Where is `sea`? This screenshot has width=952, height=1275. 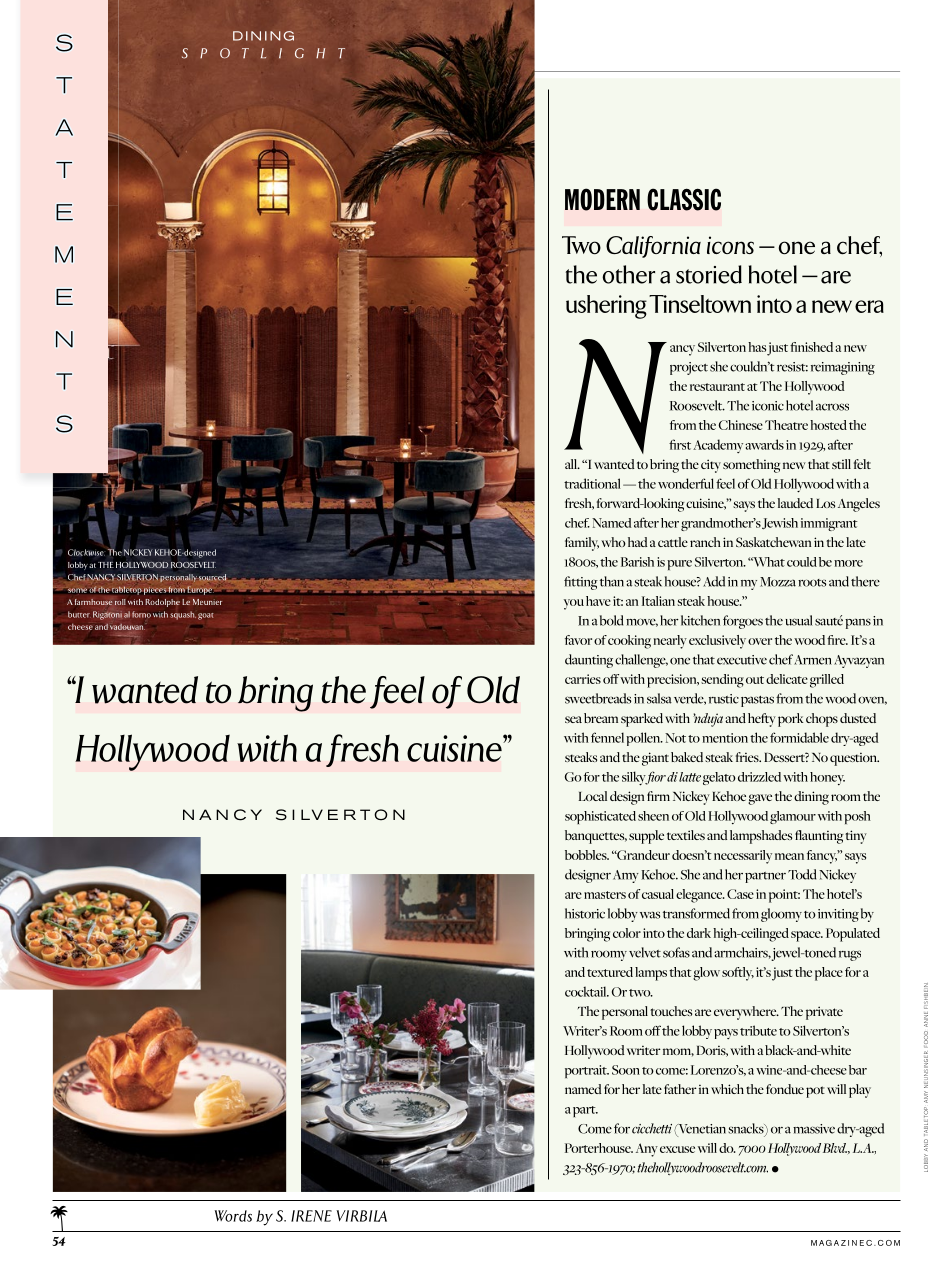
sea is located at coordinates (573, 719).
